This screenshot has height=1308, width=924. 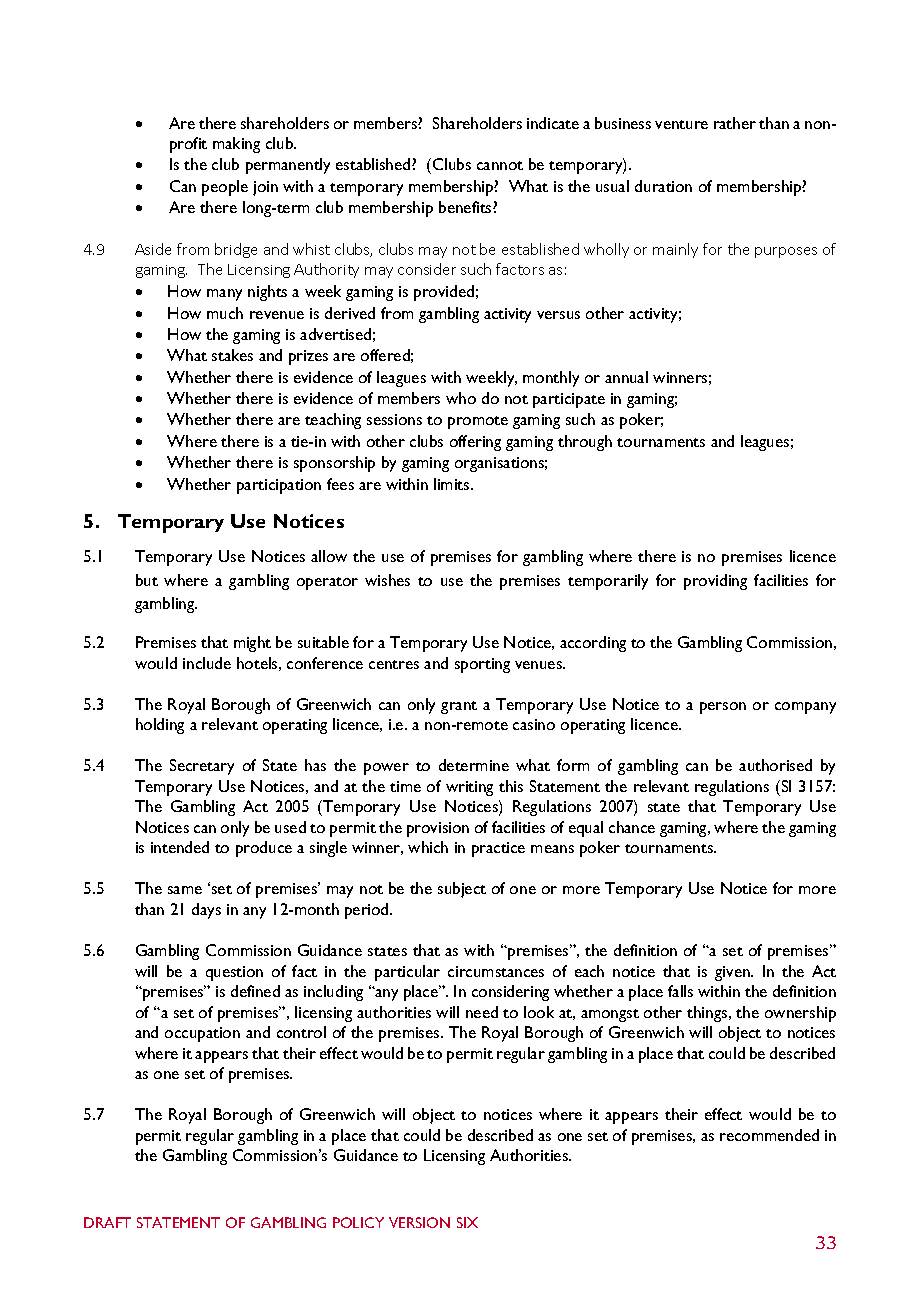 I want to click on person, so click(x=723, y=708).
